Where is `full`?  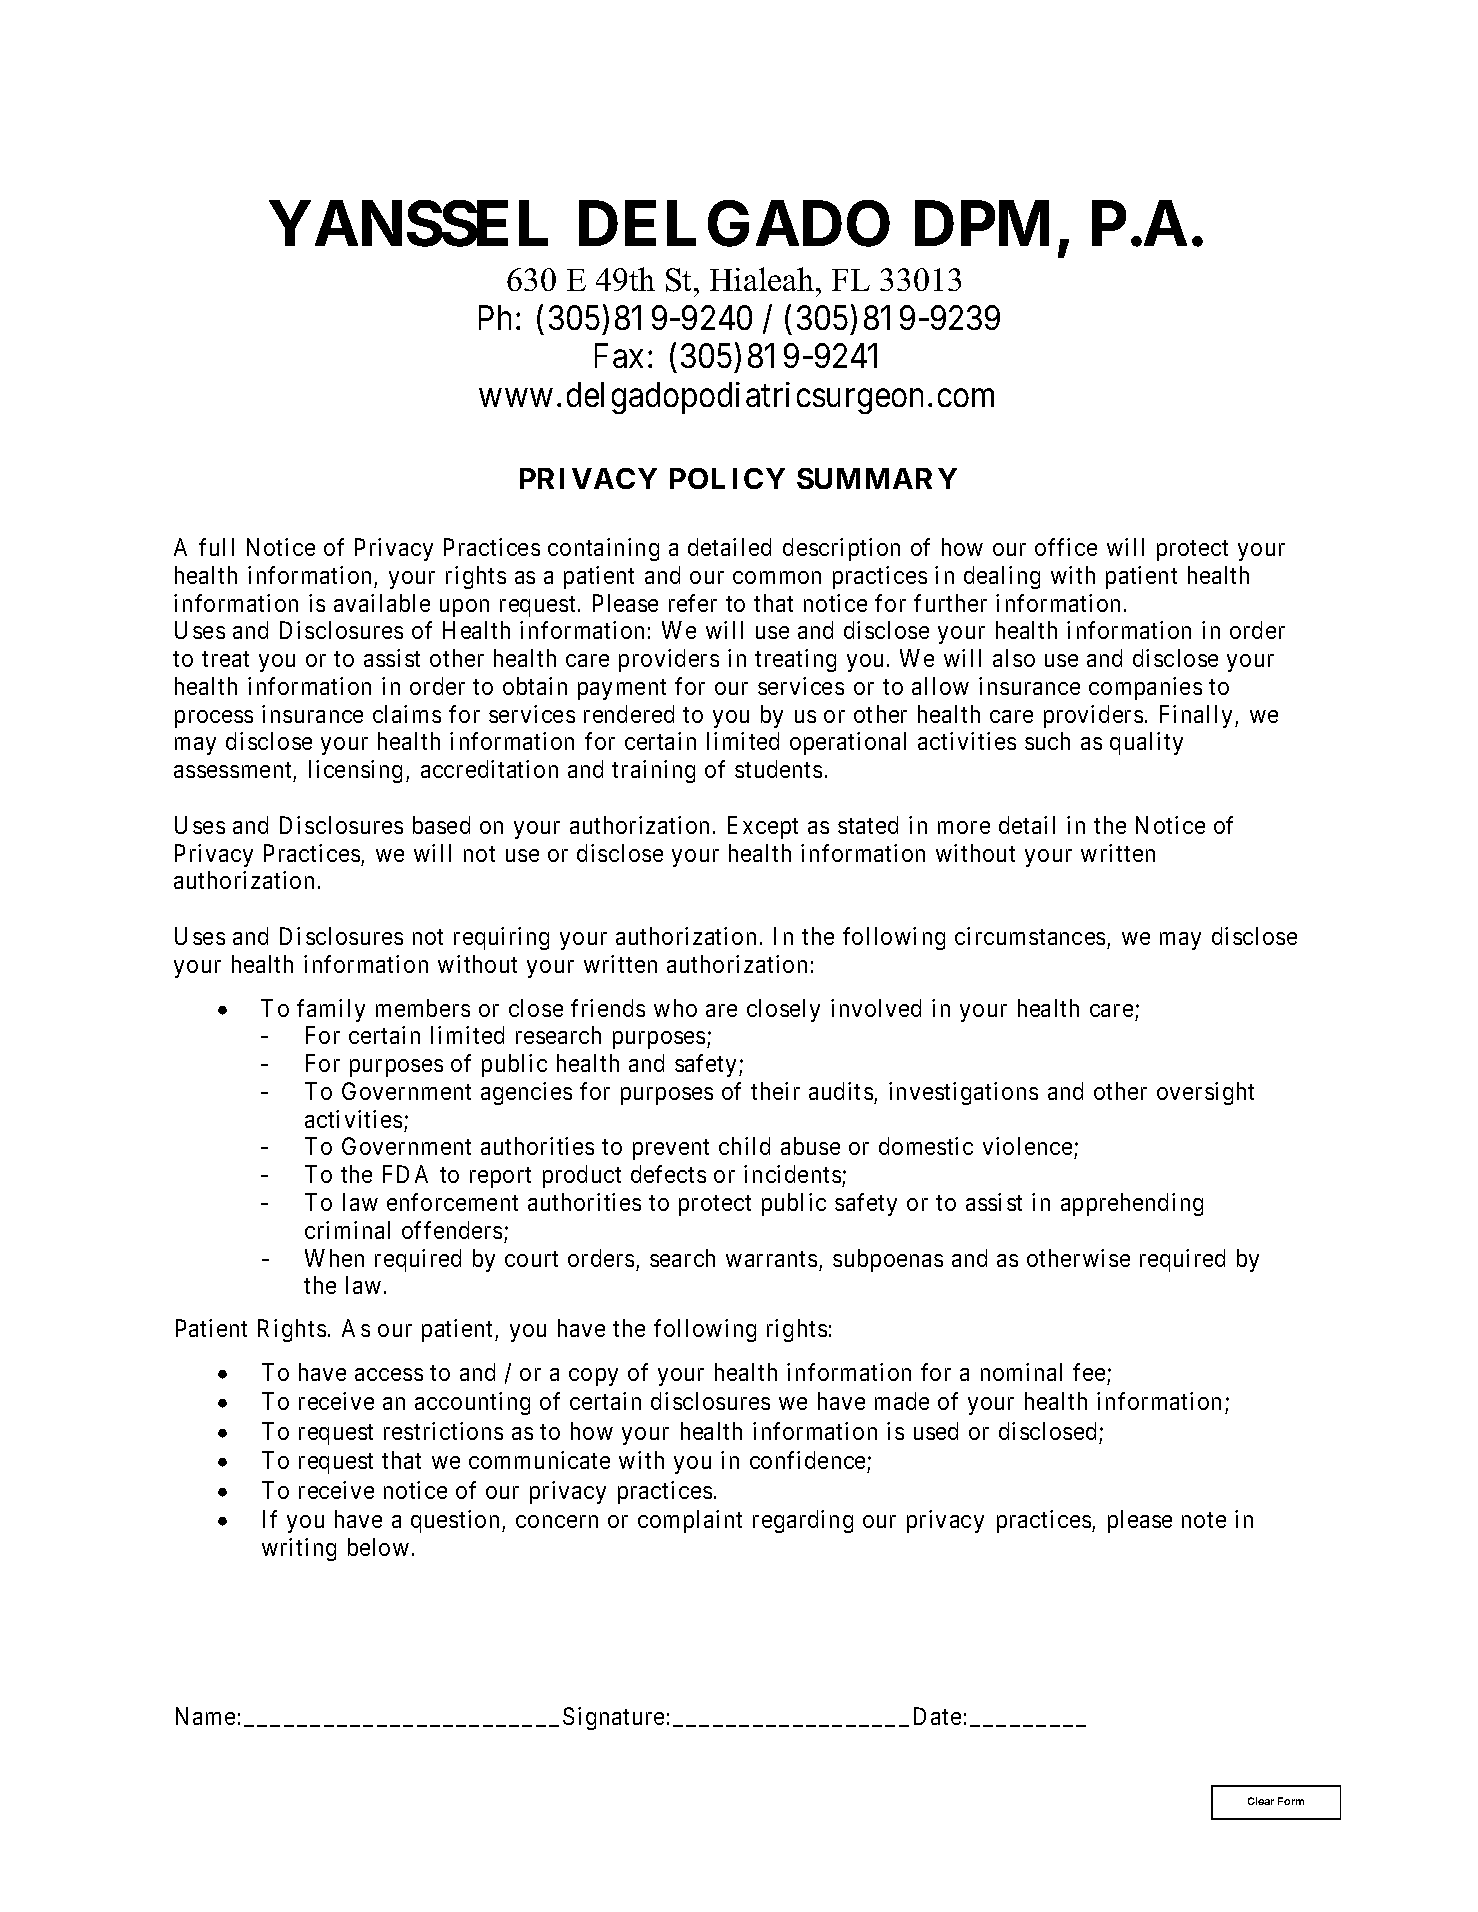
full is located at coordinates (216, 547).
